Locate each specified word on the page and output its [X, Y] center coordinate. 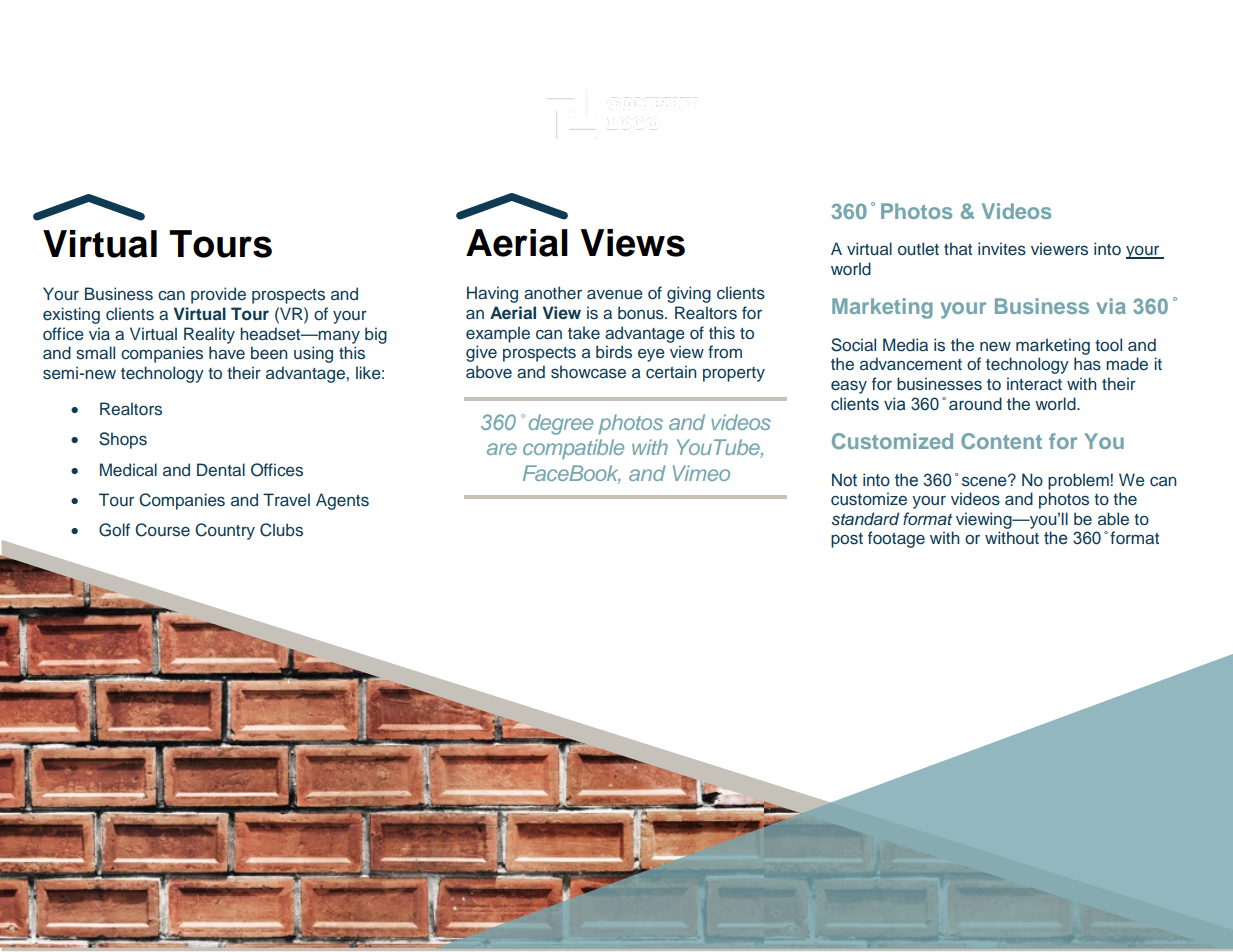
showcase [588, 372]
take [584, 333]
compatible [573, 449]
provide [218, 295]
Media [905, 344]
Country [225, 531]
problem [1078, 481]
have [227, 353]
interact [1034, 384]
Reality [209, 335]
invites [1002, 249]
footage [896, 539]
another [553, 293]
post [847, 540]
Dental [221, 469]
